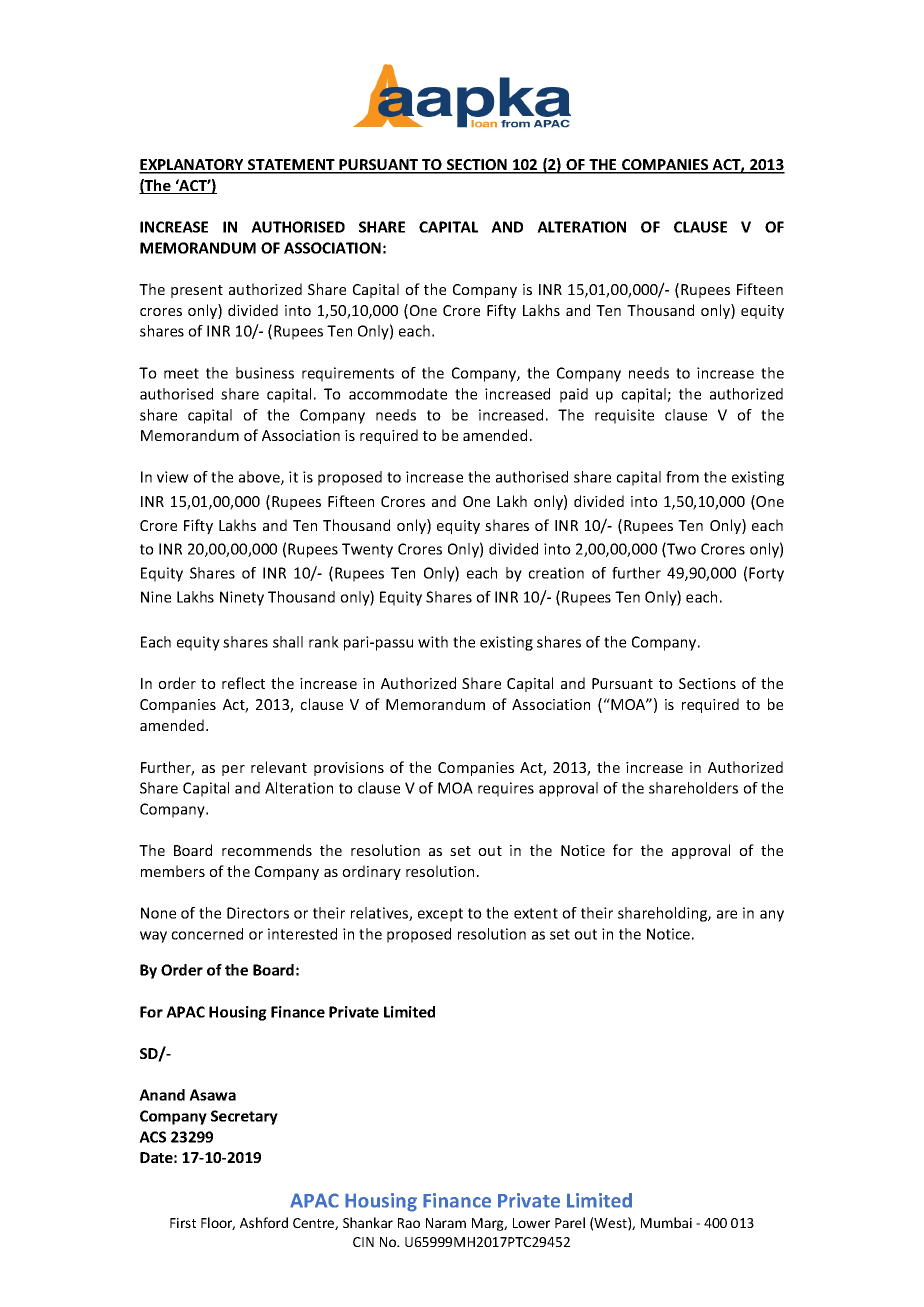 Image resolution: width=924 pixels, height=1307 pixels. What do you see at coordinates (207, 934) in the image?
I see `concerned` at bounding box center [207, 934].
